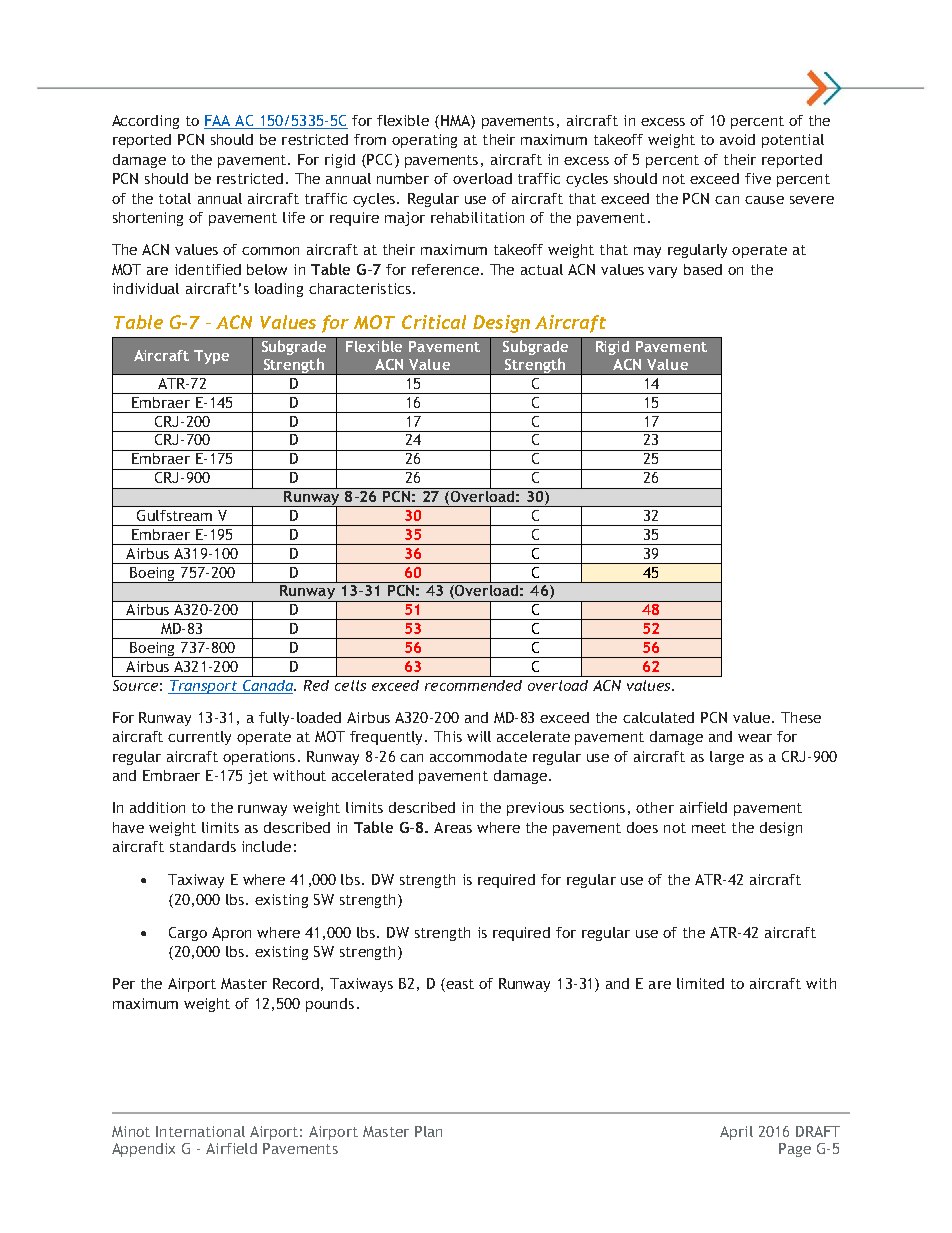 The image size is (952, 1233). What do you see at coordinates (200, 1131) in the screenshot?
I see `International` at bounding box center [200, 1131].
